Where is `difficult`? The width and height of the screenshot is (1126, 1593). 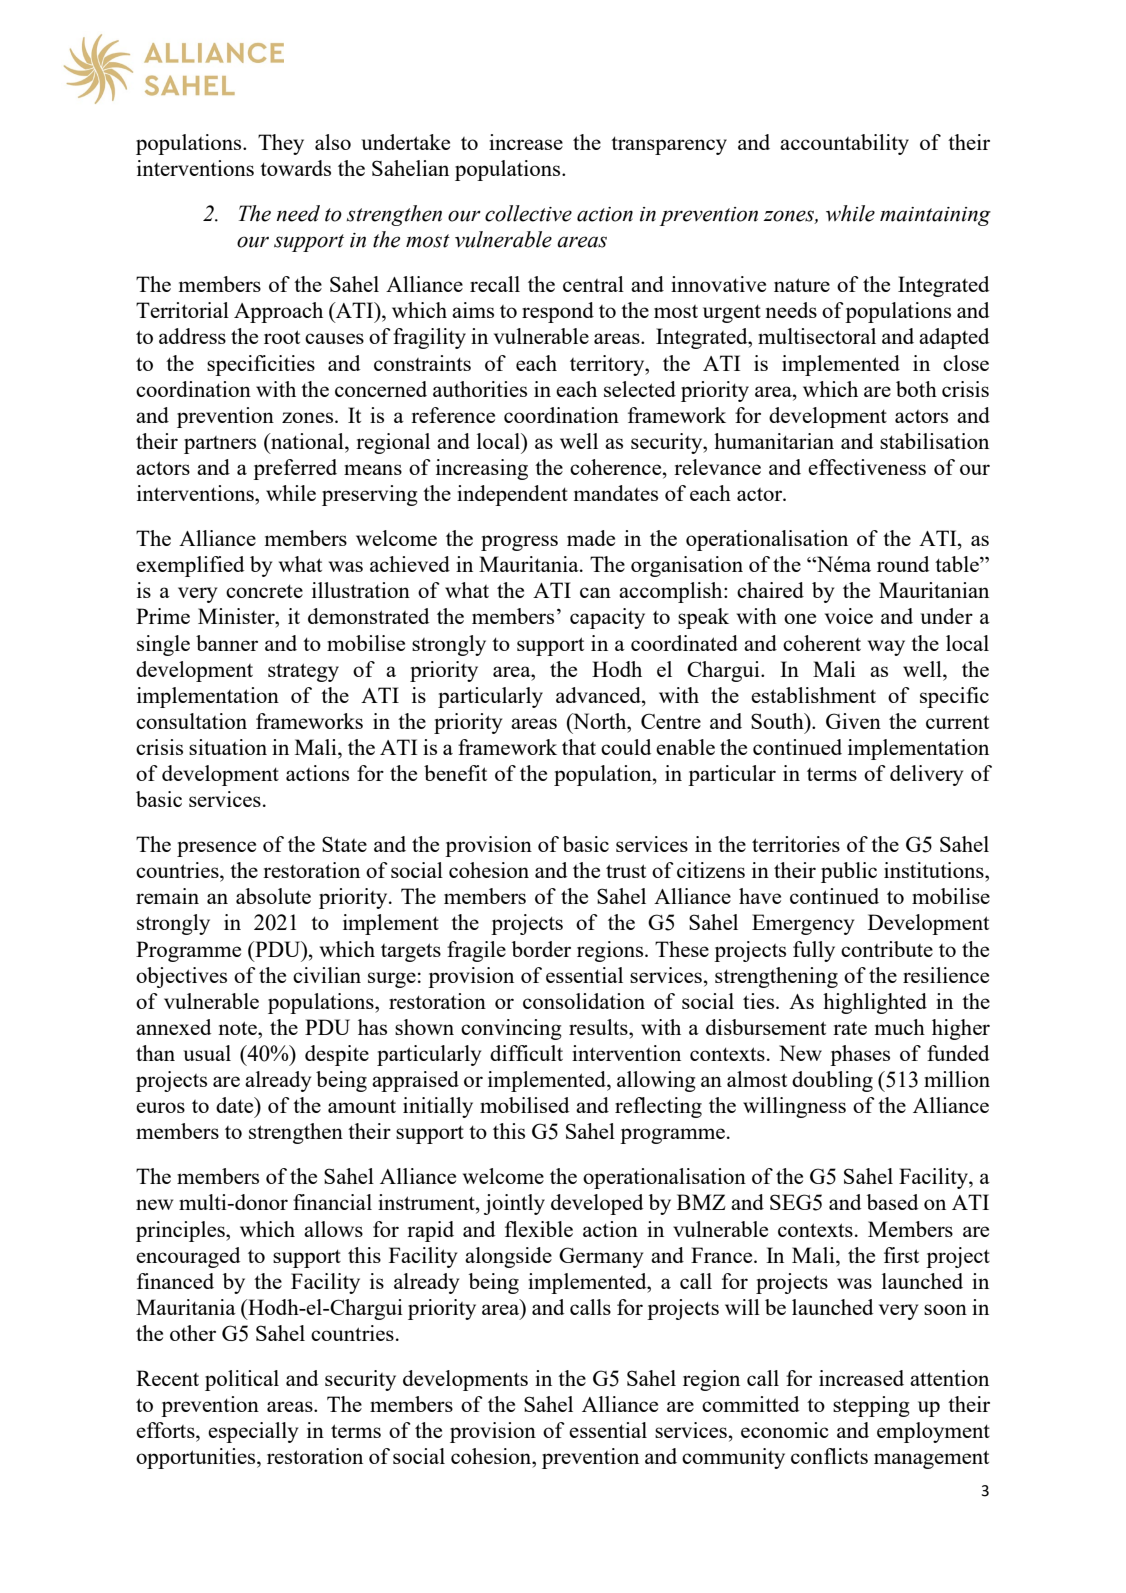 difficult is located at coordinates (526, 1053).
